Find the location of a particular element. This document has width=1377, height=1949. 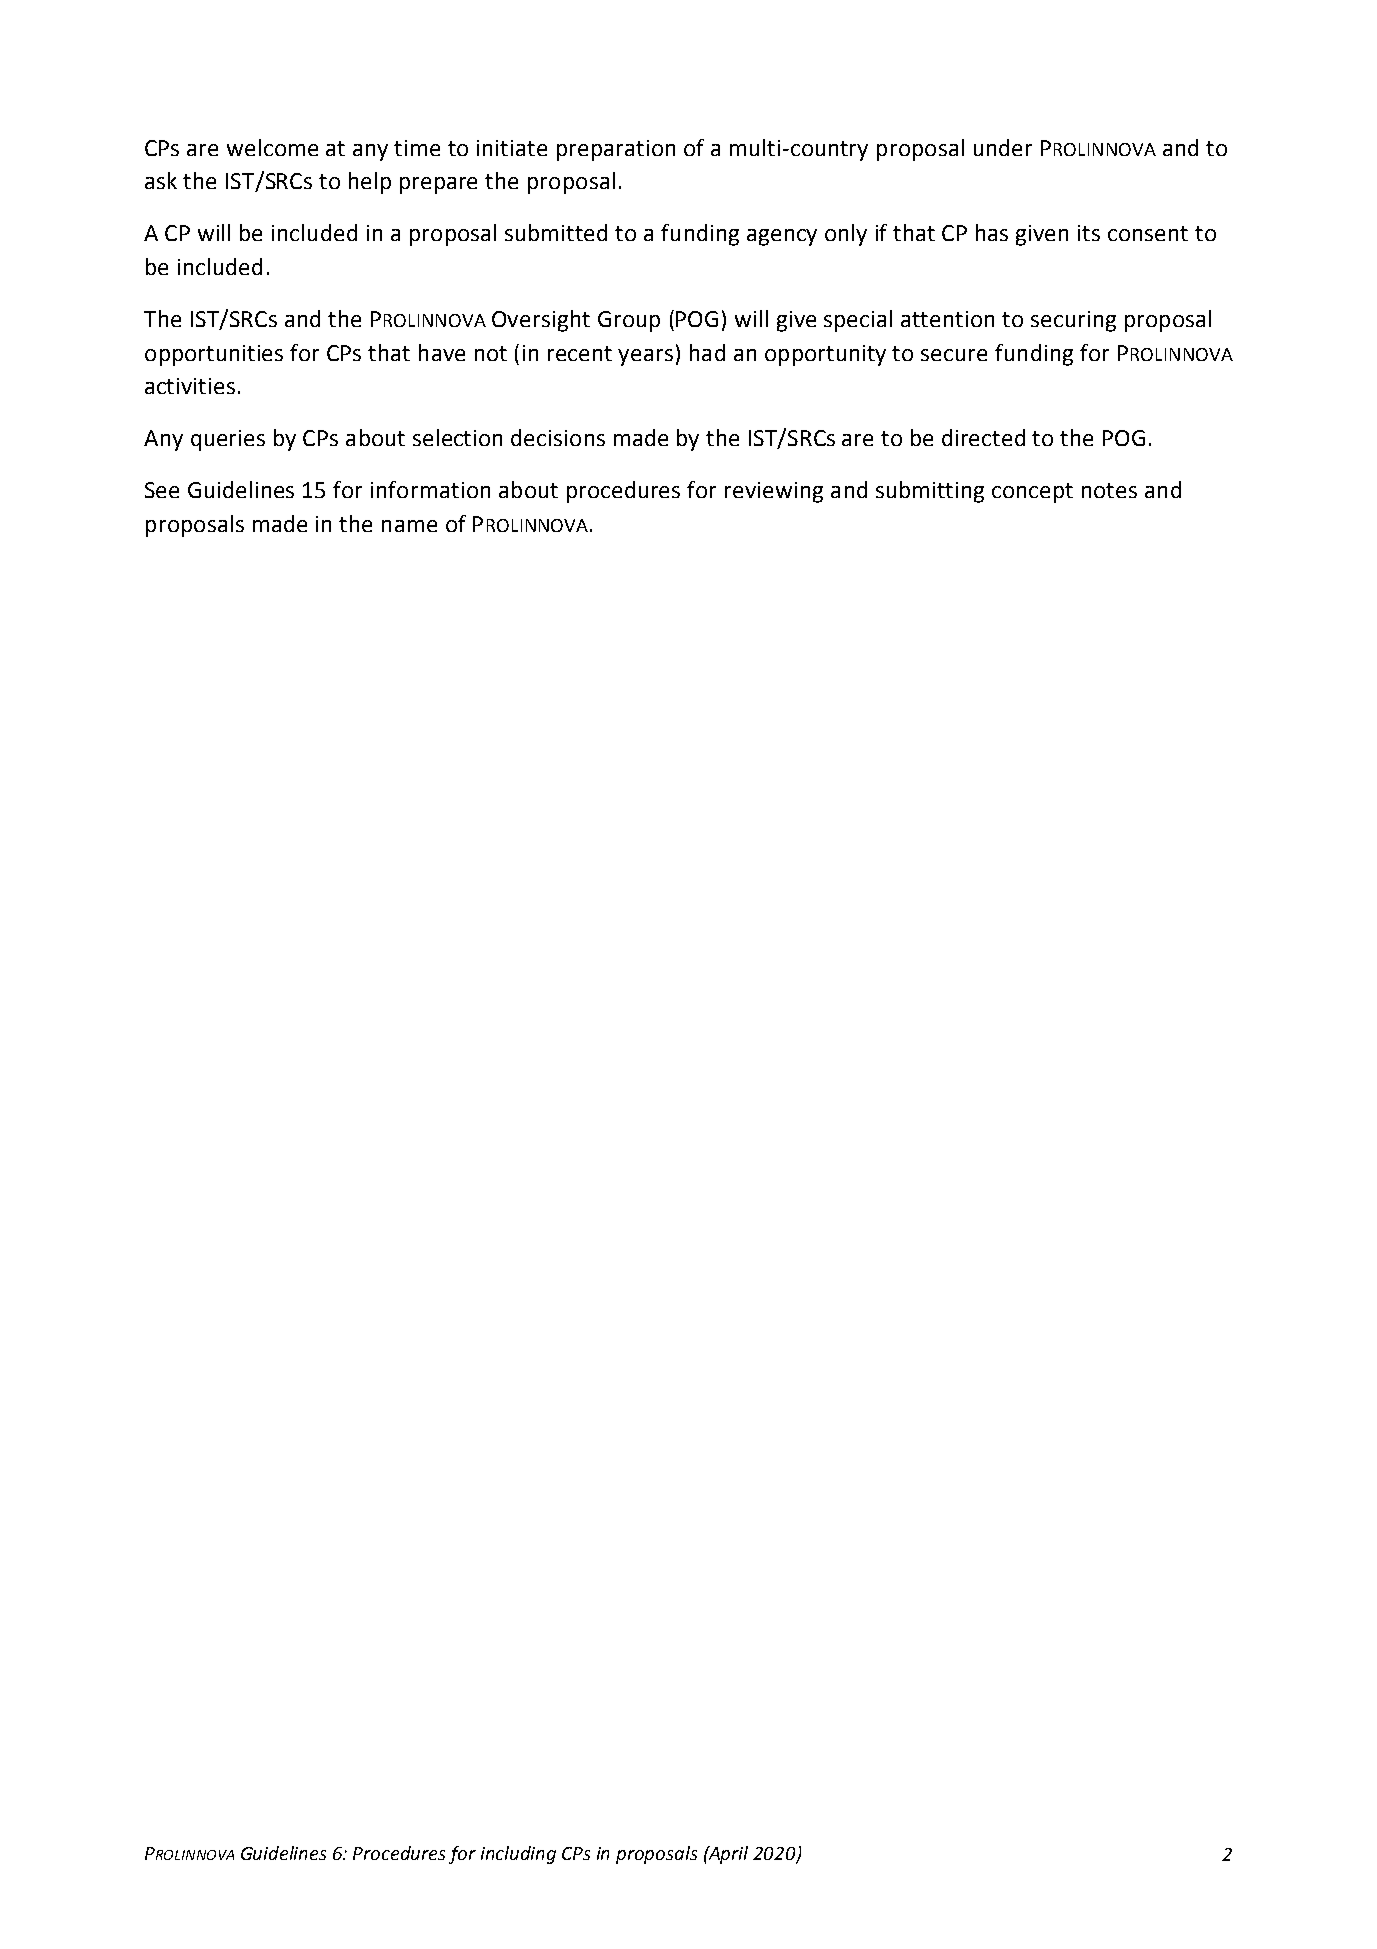

notes is located at coordinates (1109, 490).
